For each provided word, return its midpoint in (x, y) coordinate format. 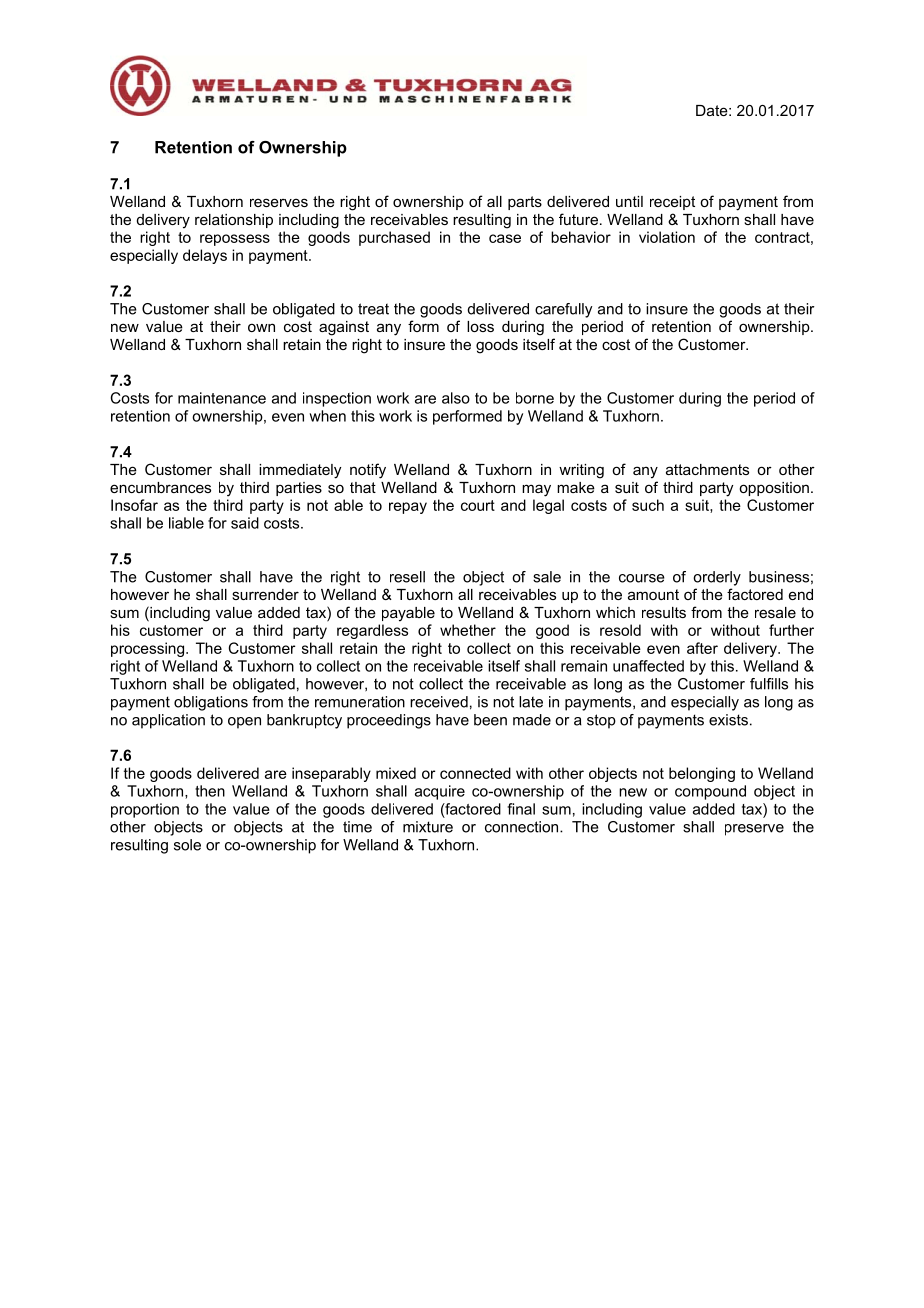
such (648, 505)
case (505, 238)
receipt (672, 203)
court (478, 505)
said (245, 523)
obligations (211, 703)
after (702, 648)
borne (535, 398)
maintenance (222, 398)
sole (187, 845)
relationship (234, 221)
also (456, 398)
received (439, 702)
